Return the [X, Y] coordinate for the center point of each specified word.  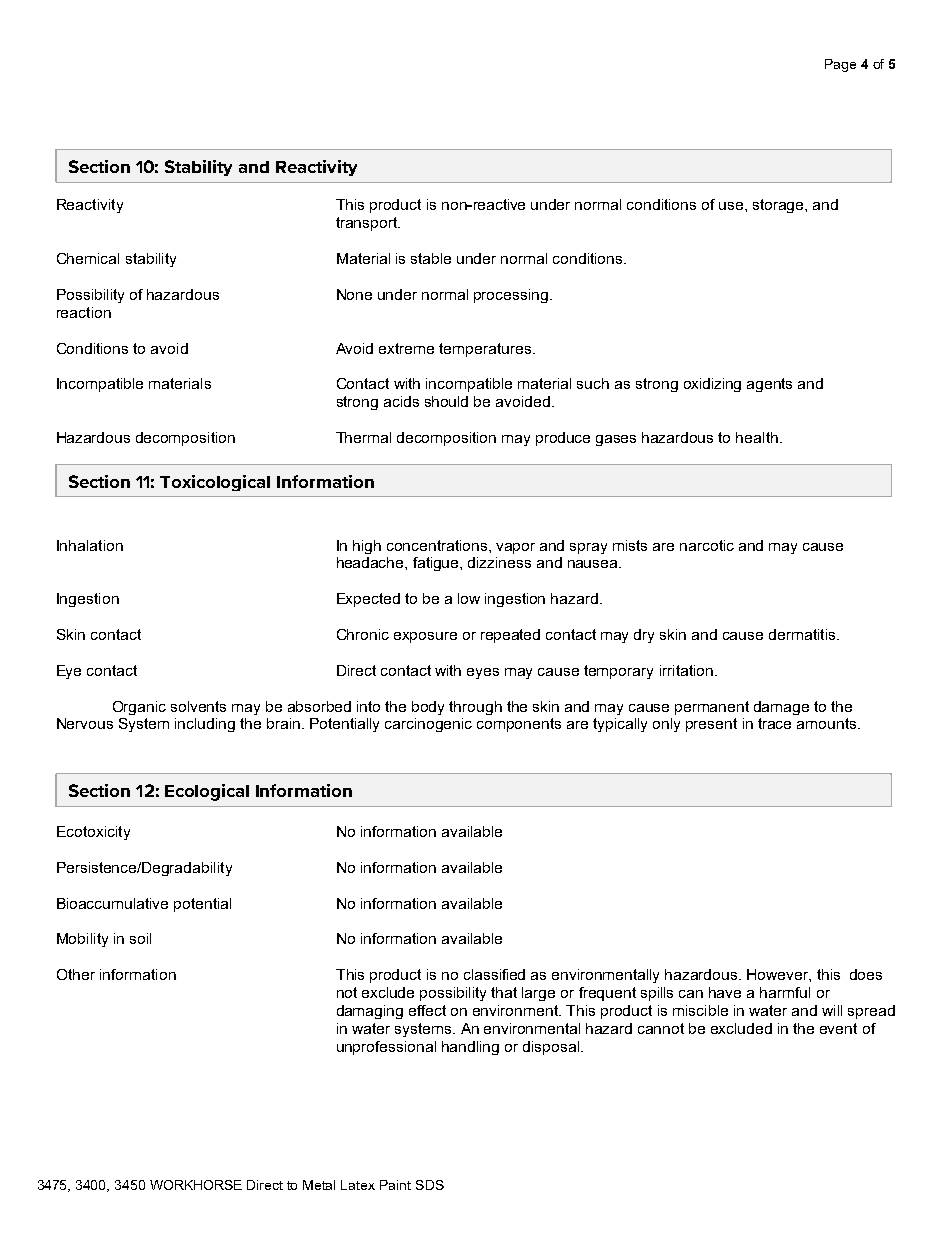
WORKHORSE [196, 1185]
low [469, 598]
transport [368, 224]
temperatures [485, 350]
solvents [198, 706]
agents [769, 385]
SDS [430, 1185]
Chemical [88, 258]
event [838, 1028]
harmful [785, 992]
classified [494, 974]
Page [840, 65]
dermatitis [803, 634]
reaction [84, 312]
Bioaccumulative [112, 903]
